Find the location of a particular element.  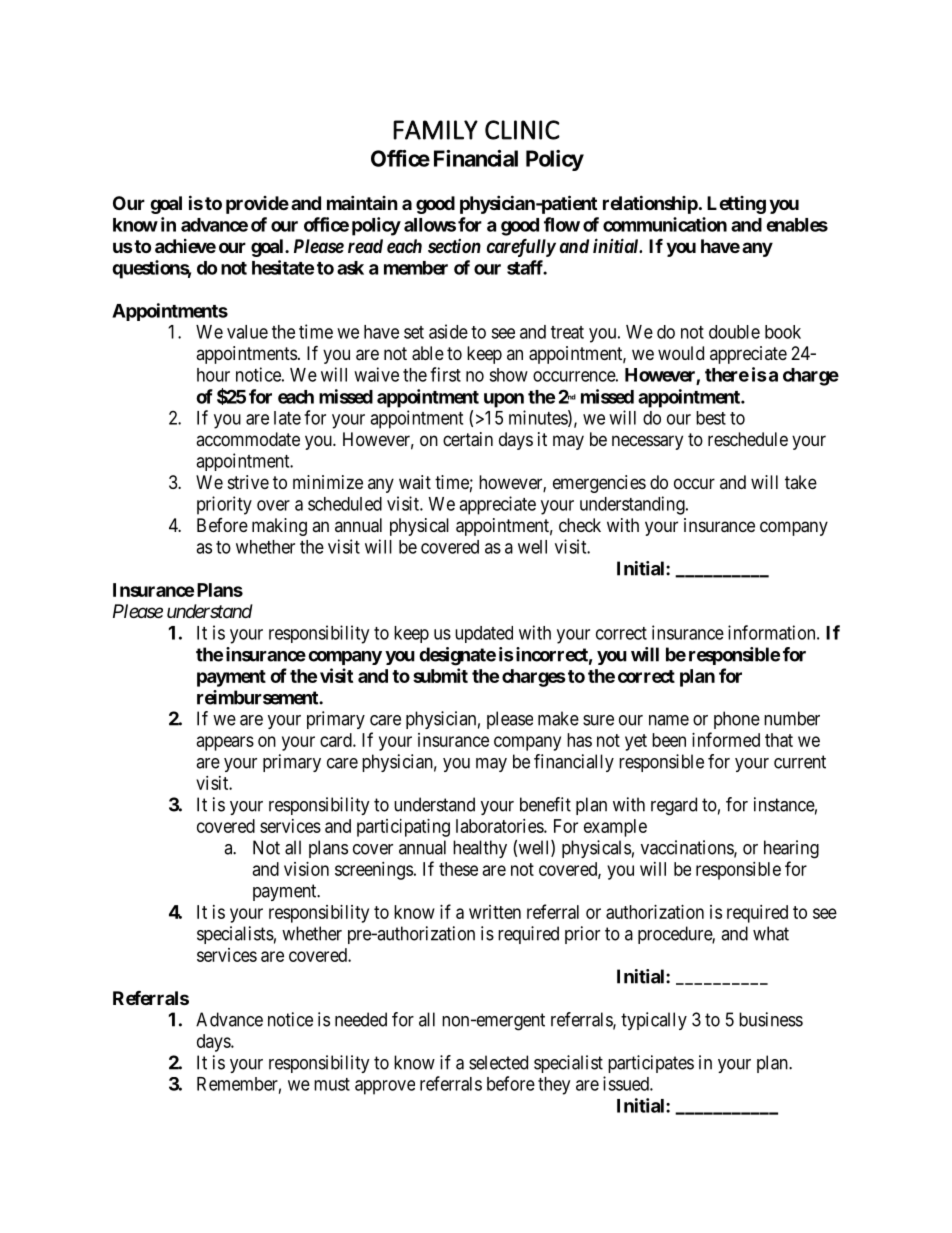

vision is located at coordinates (306, 869).
